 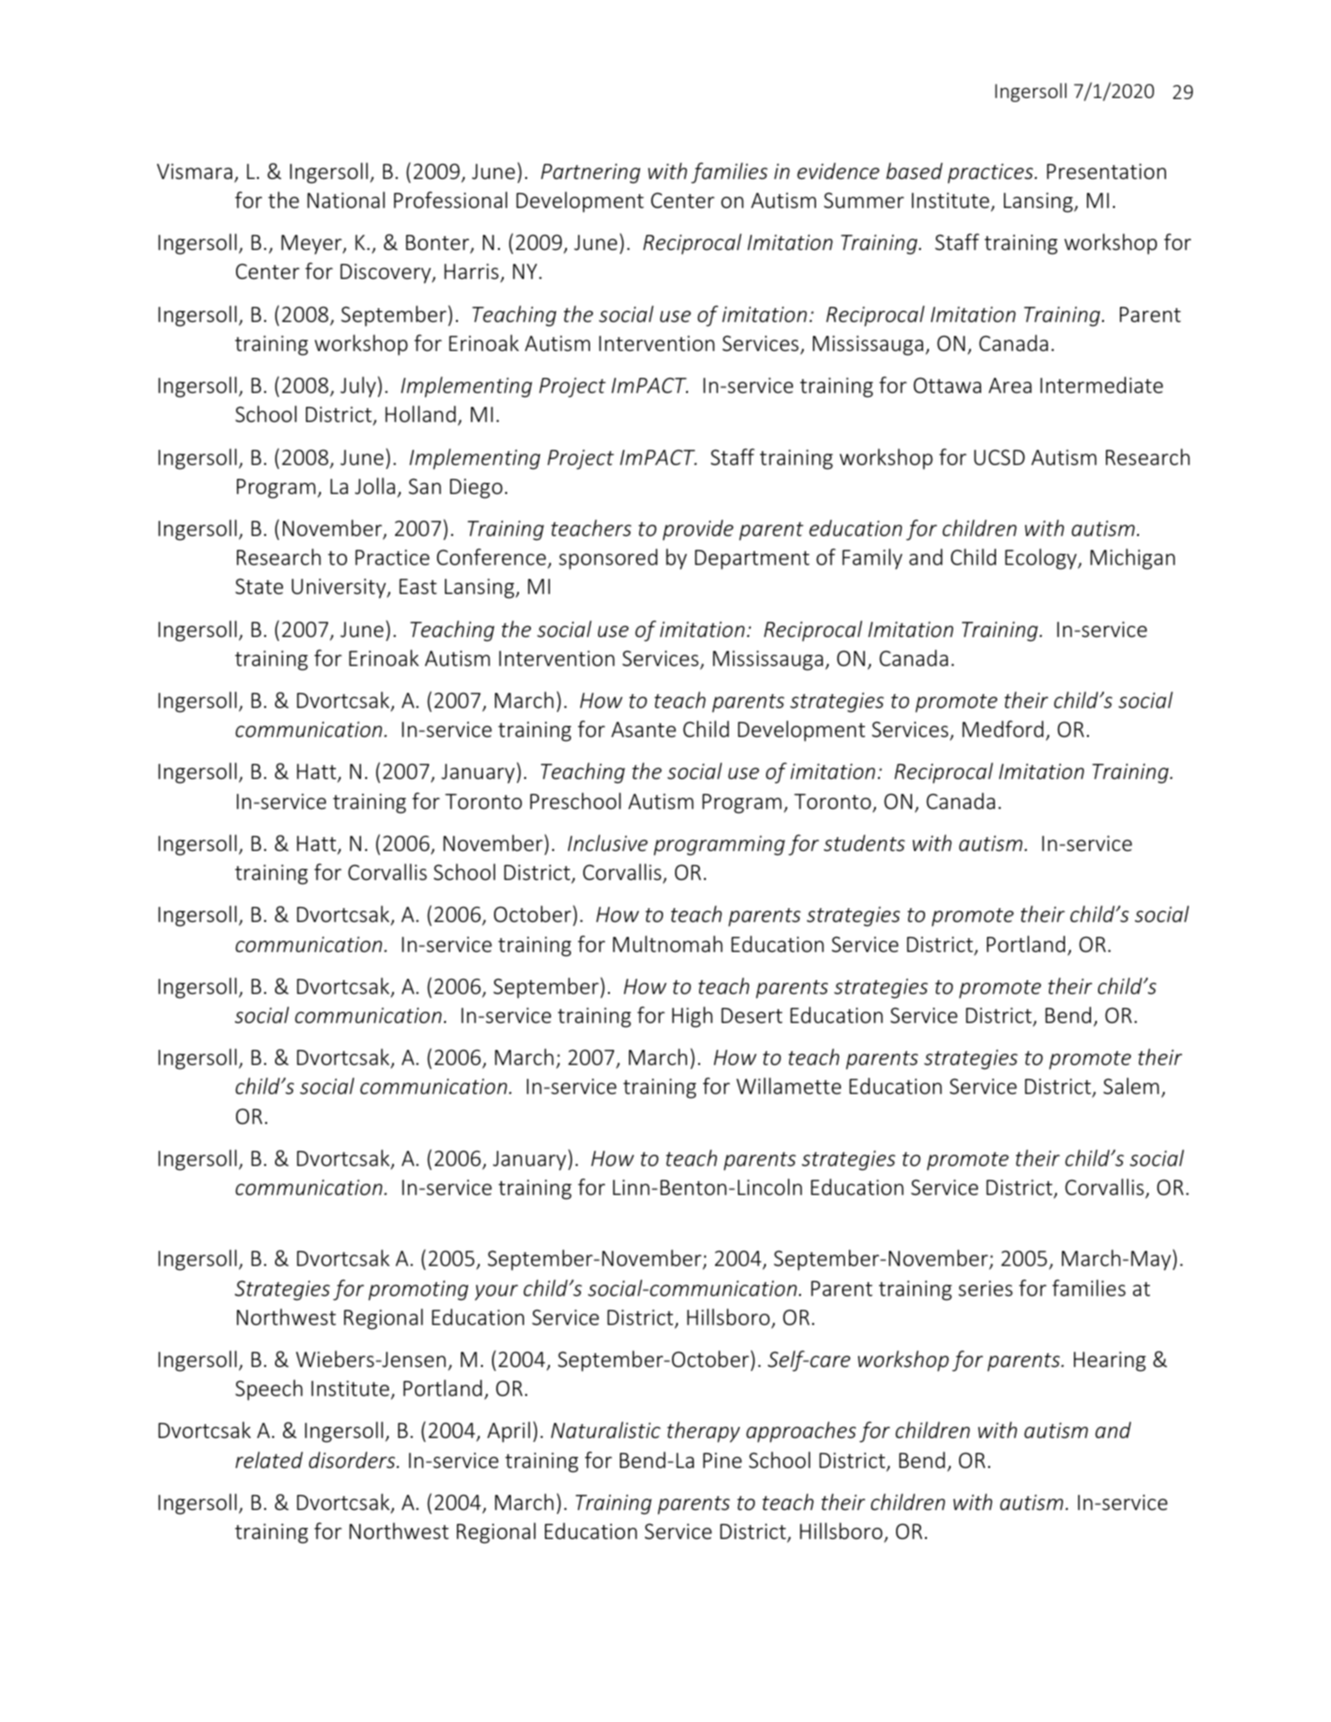 I want to click on UCSD, so click(x=999, y=457).
